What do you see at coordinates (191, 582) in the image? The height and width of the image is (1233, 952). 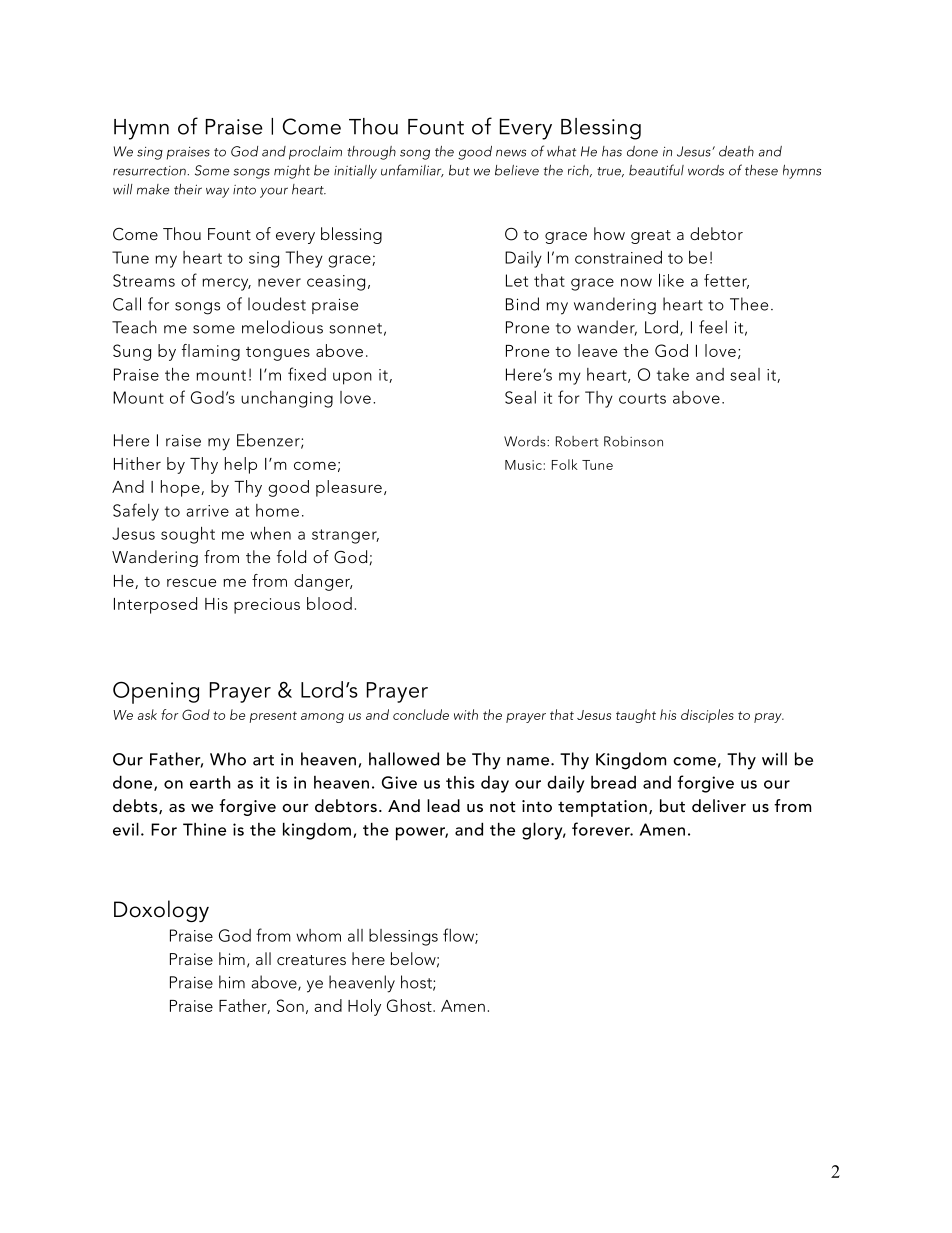 I see `rescue` at bounding box center [191, 582].
